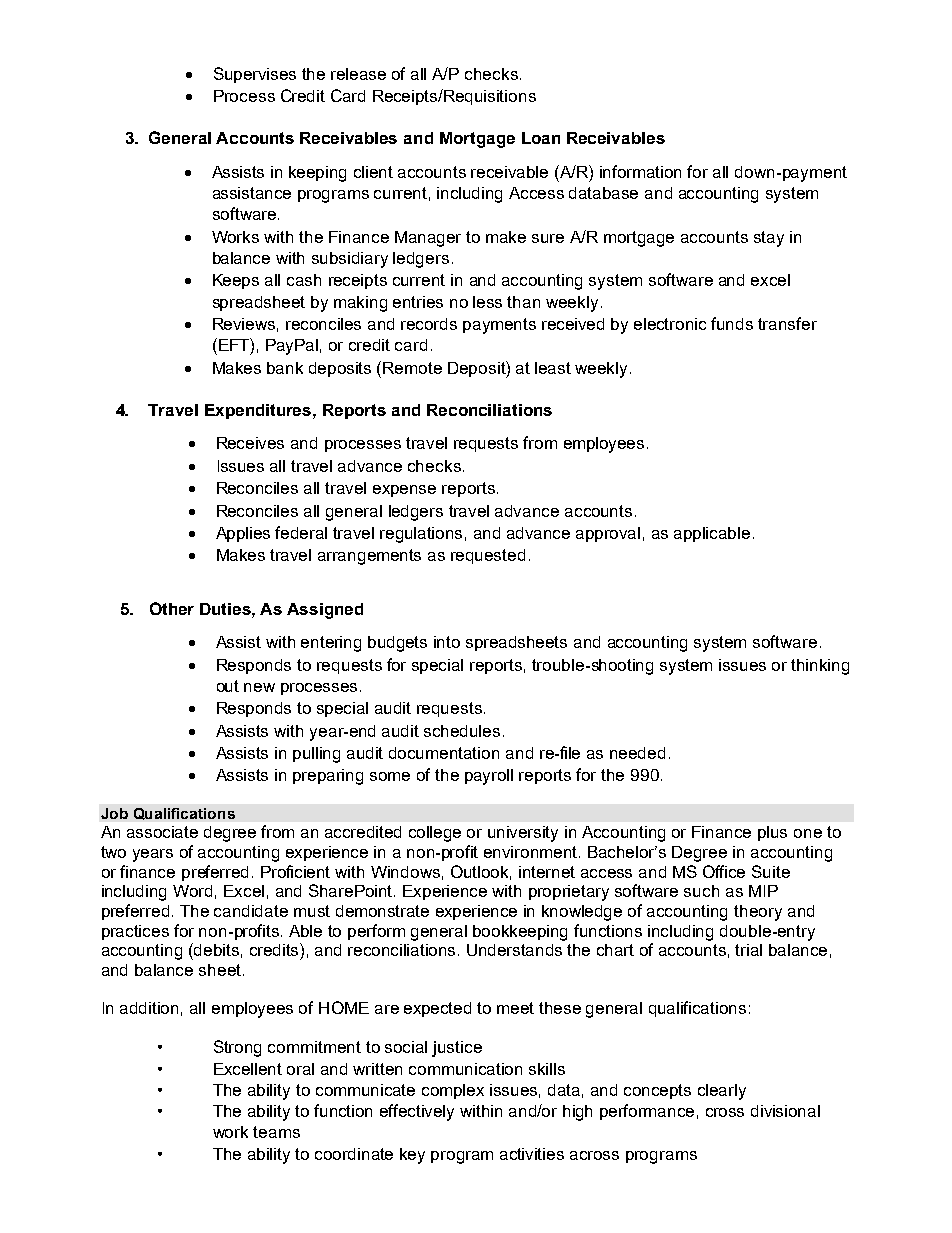  Describe the element at coordinates (255, 75) in the image. I see `Supervises` at that location.
